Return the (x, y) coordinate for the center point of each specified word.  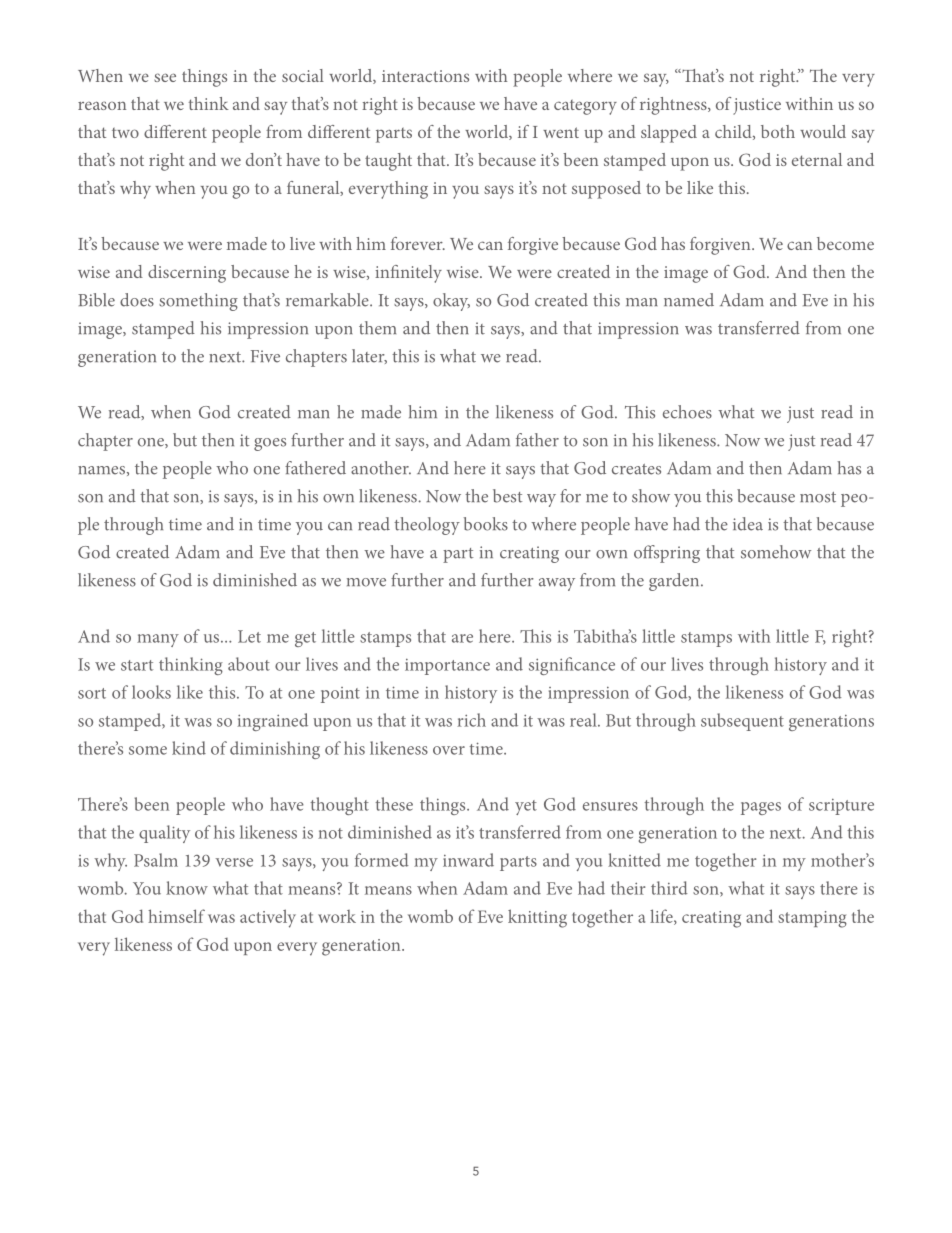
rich (471, 720)
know (187, 888)
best (507, 496)
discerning (187, 274)
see (165, 77)
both (778, 131)
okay (451, 302)
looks (151, 692)
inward (468, 860)
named (689, 300)
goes (270, 444)
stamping (812, 919)
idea (748, 524)
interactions (425, 76)
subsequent (742, 722)
